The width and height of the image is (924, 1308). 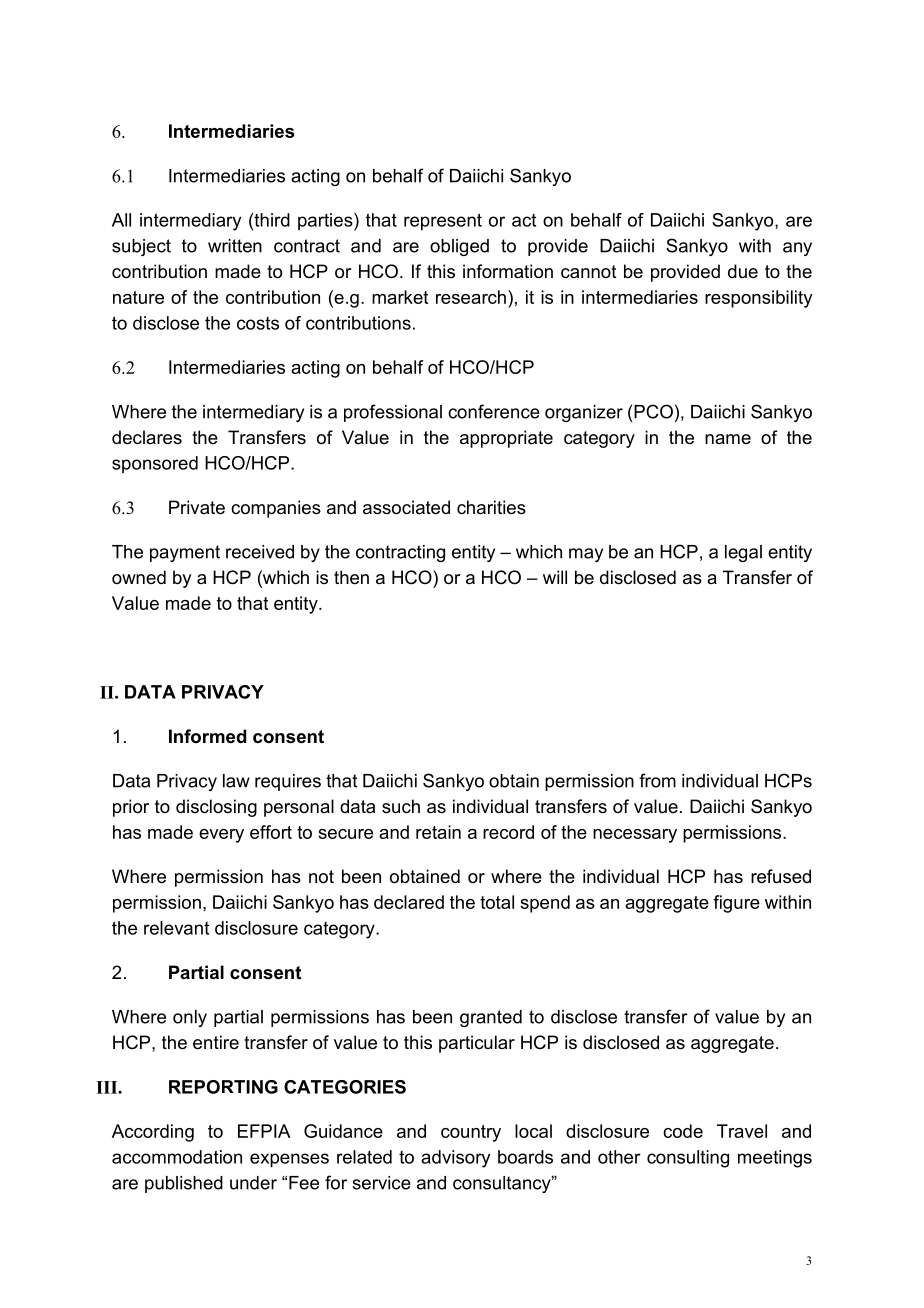 I want to click on name, so click(x=728, y=439).
